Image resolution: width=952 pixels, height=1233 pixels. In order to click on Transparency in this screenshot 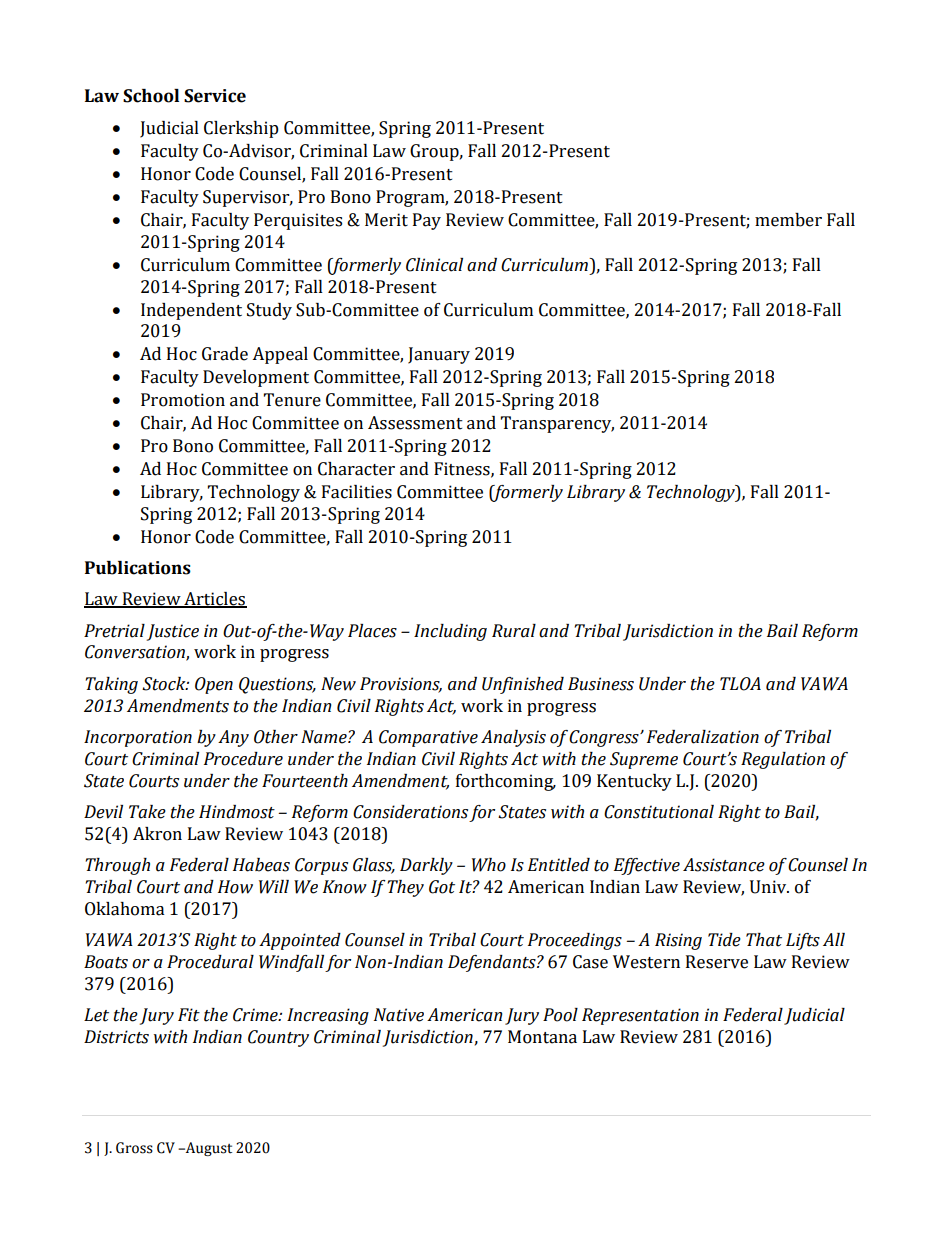, I will do `click(557, 424)`.
